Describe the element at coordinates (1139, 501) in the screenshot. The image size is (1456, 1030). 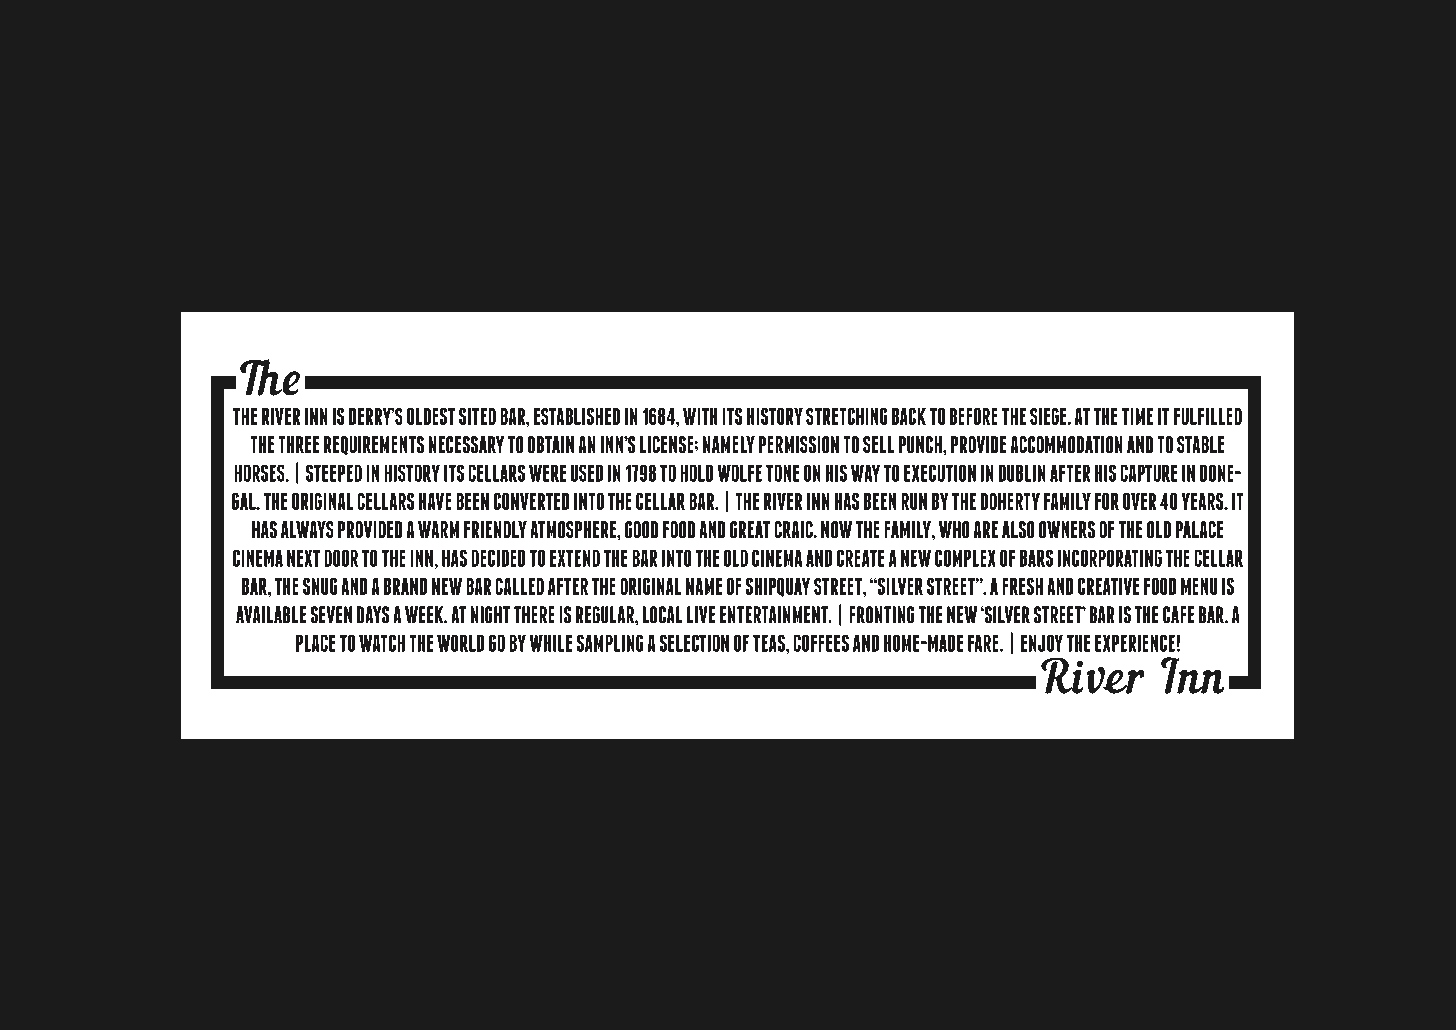
I see `OVER` at that location.
